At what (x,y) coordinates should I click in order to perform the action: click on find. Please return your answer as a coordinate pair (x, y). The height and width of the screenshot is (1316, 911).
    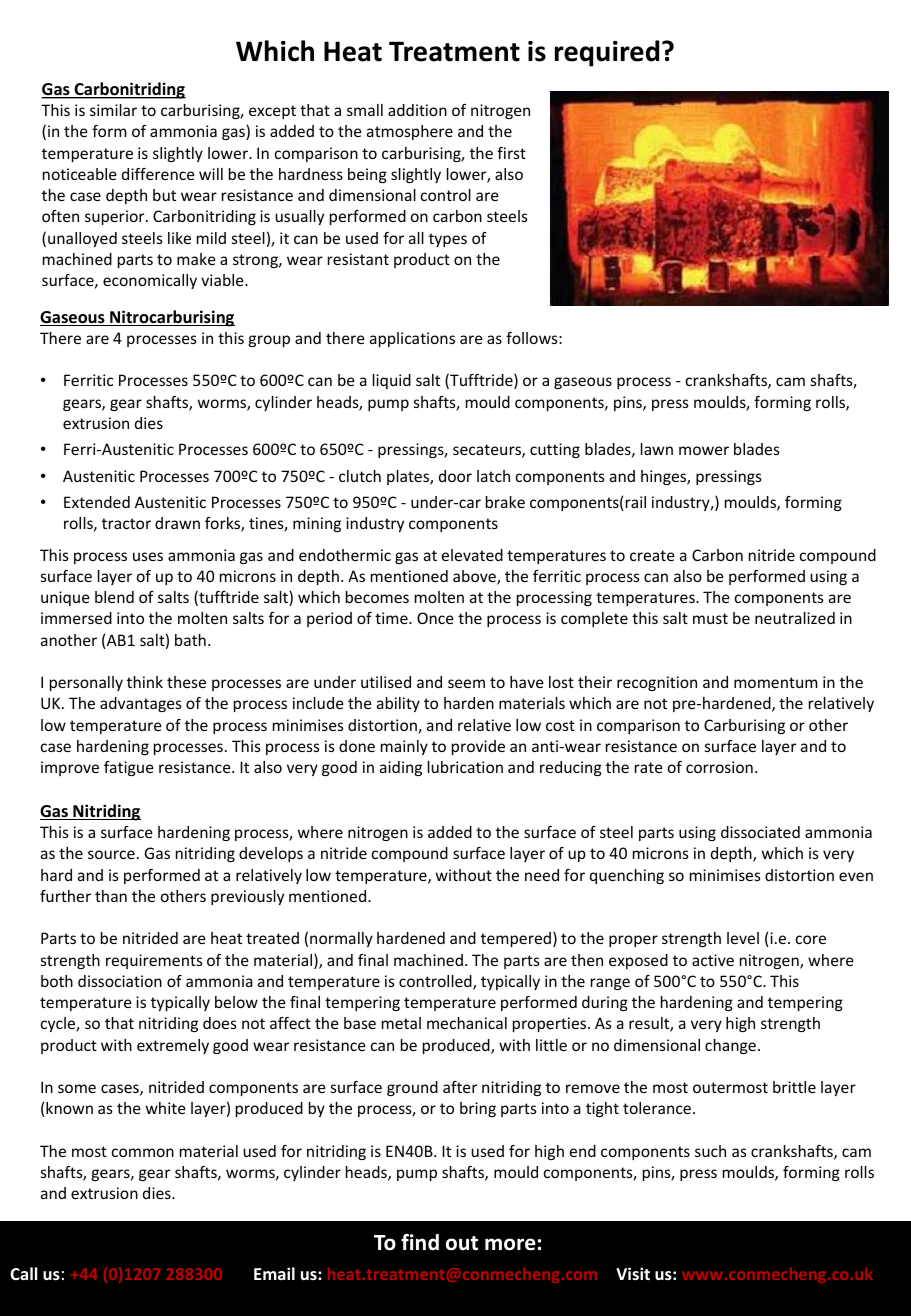
    Looking at the image, I should click on (420, 1242).
